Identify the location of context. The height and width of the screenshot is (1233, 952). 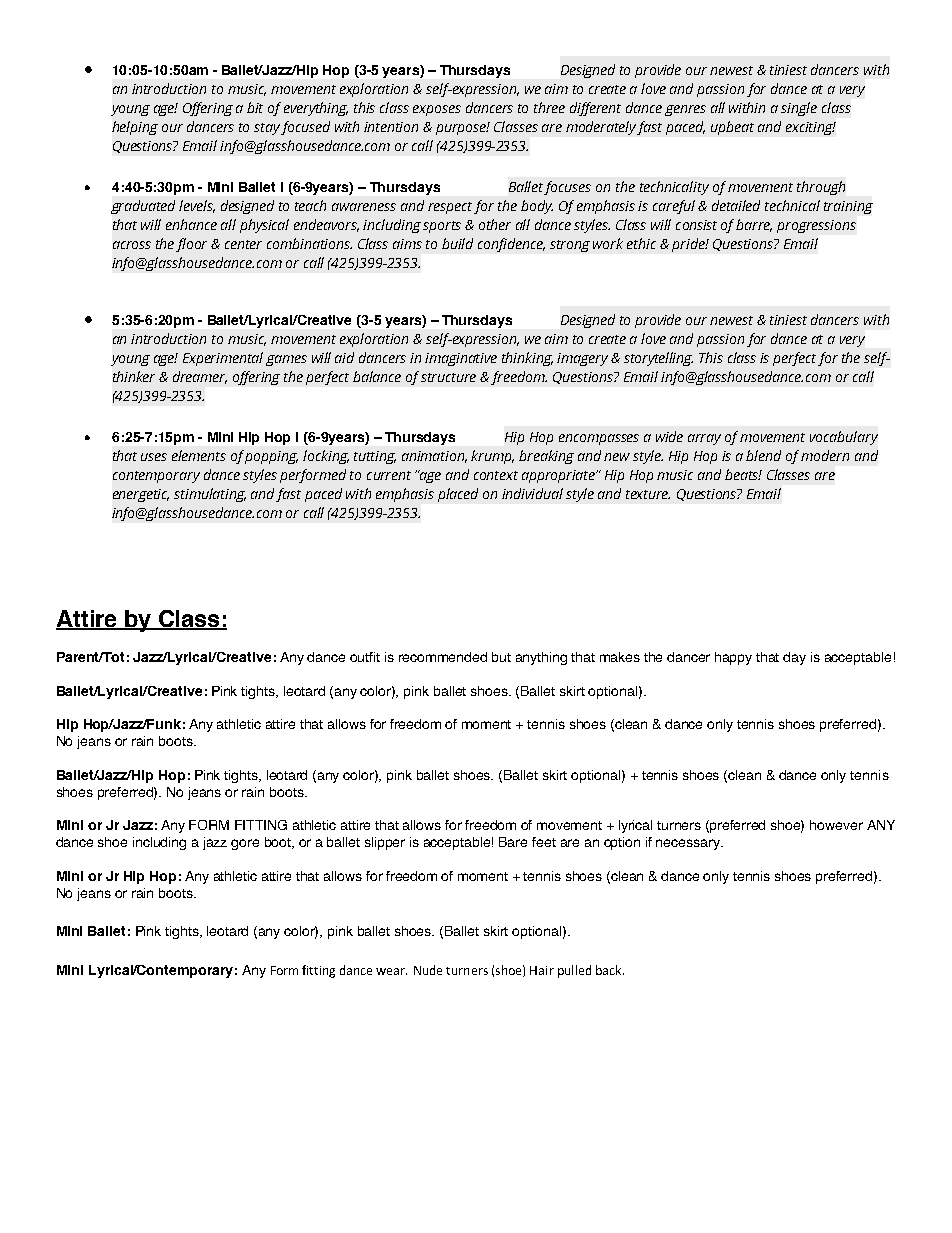
(496, 475).
